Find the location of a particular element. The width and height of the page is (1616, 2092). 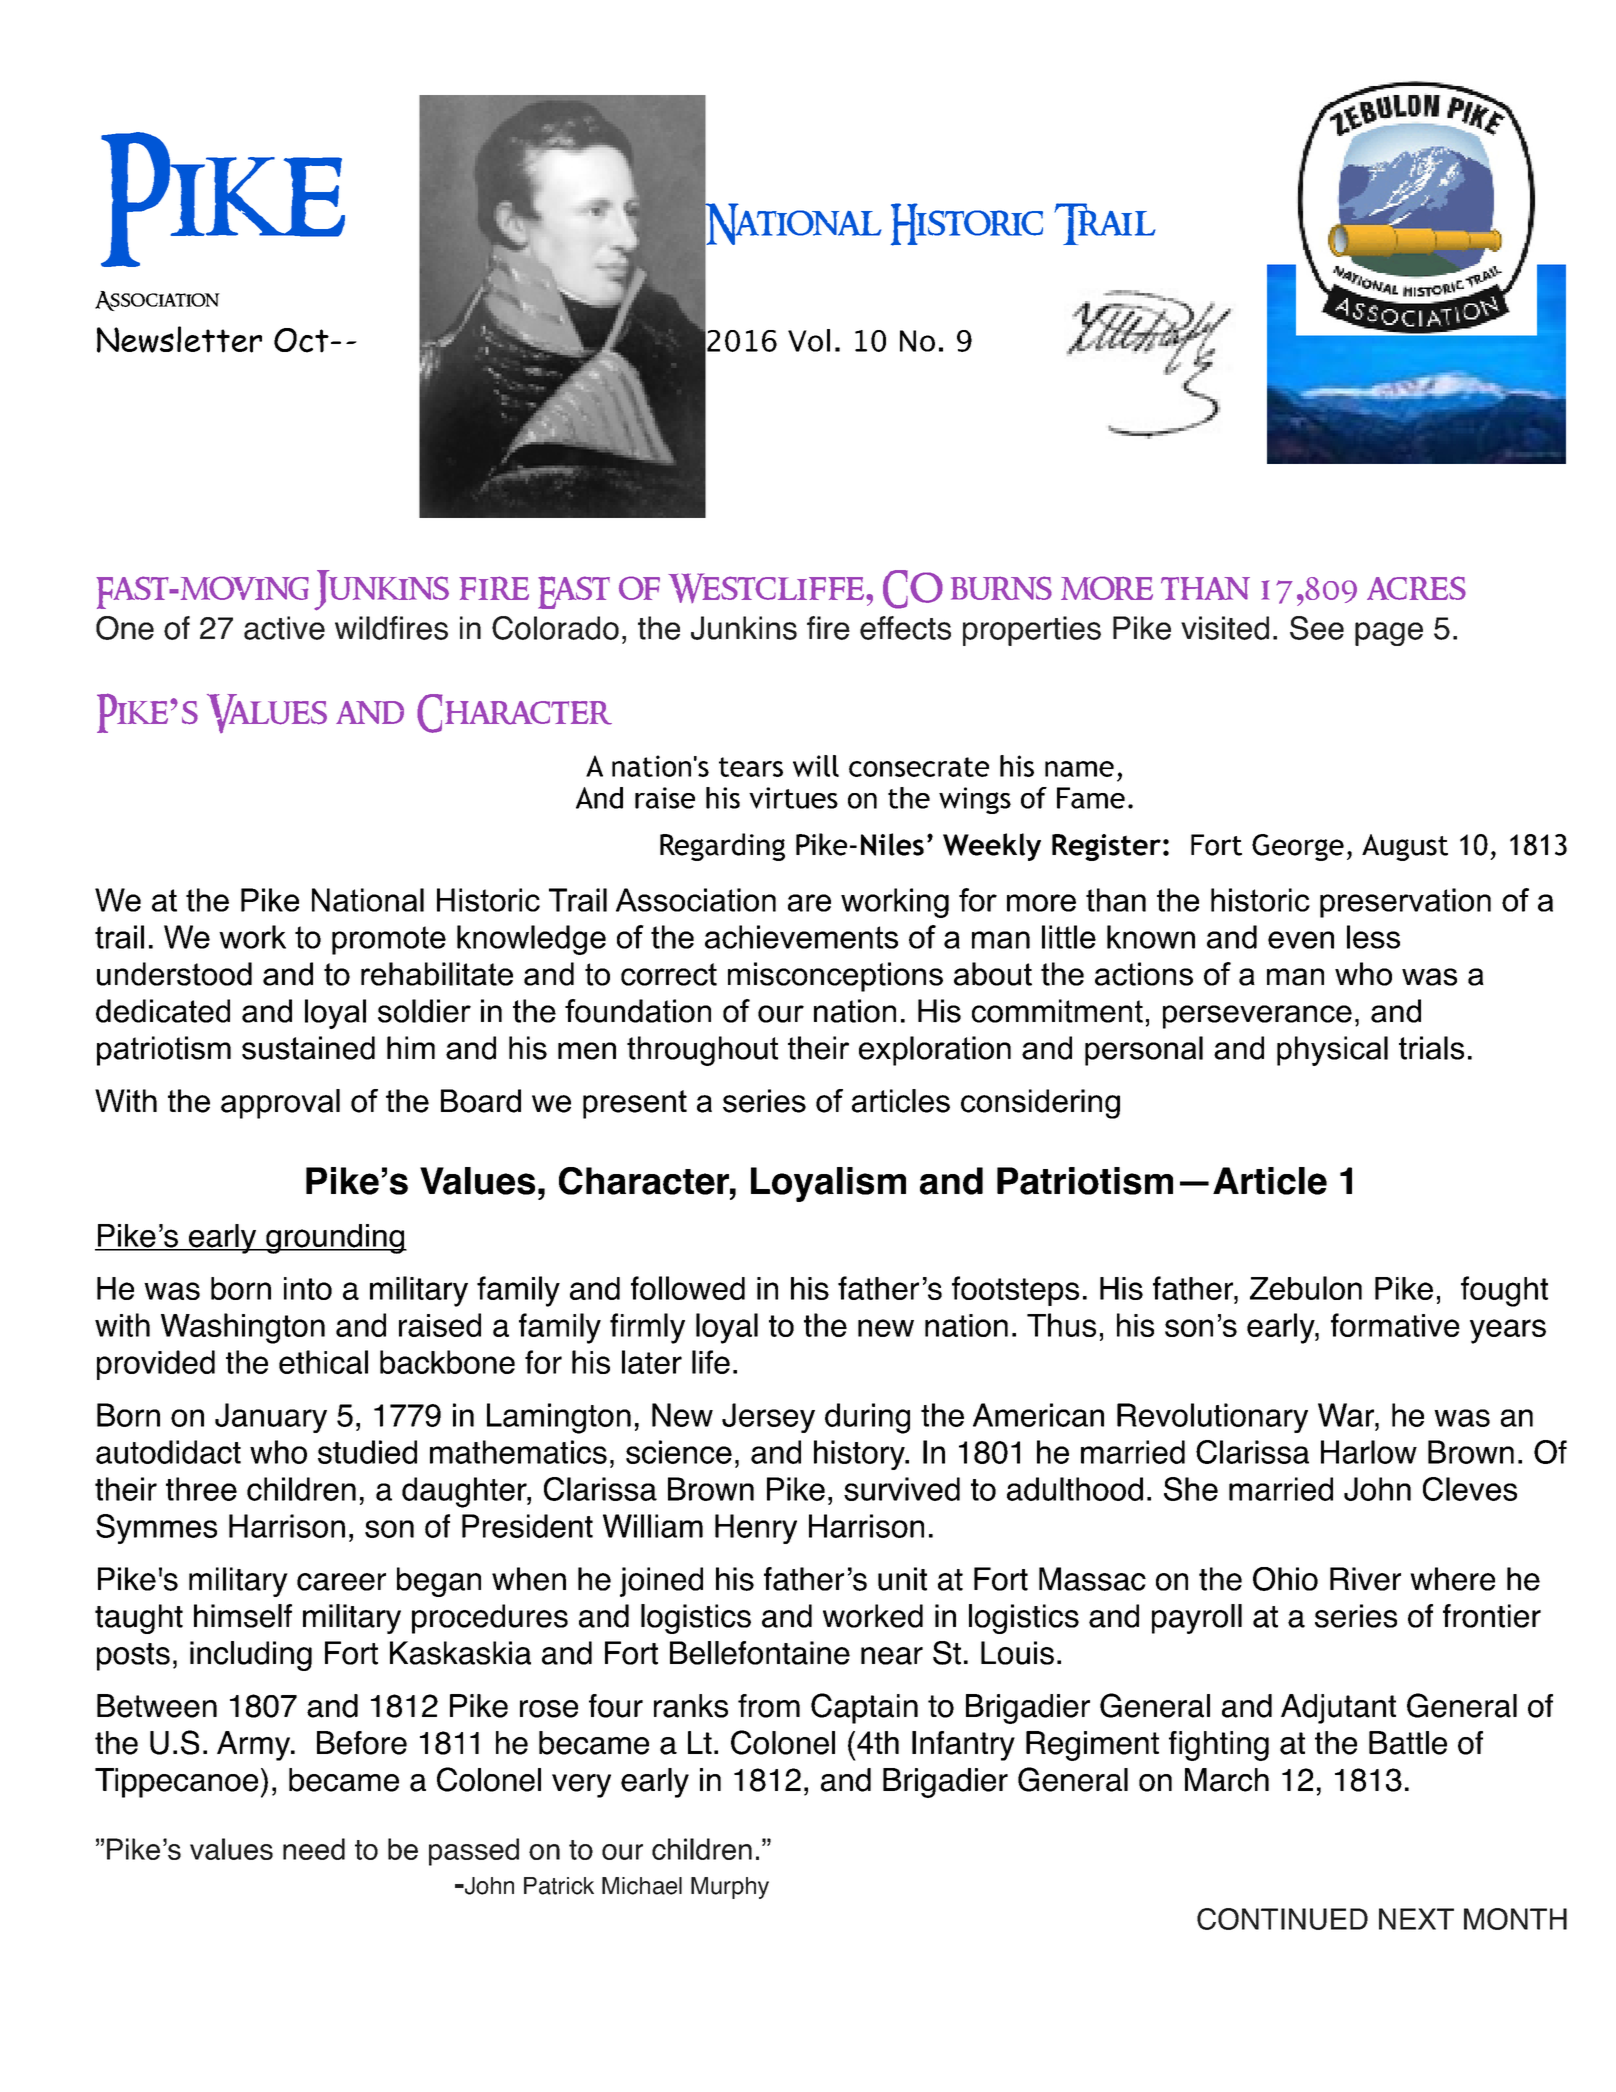

survived is located at coordinates (902, 1489).
